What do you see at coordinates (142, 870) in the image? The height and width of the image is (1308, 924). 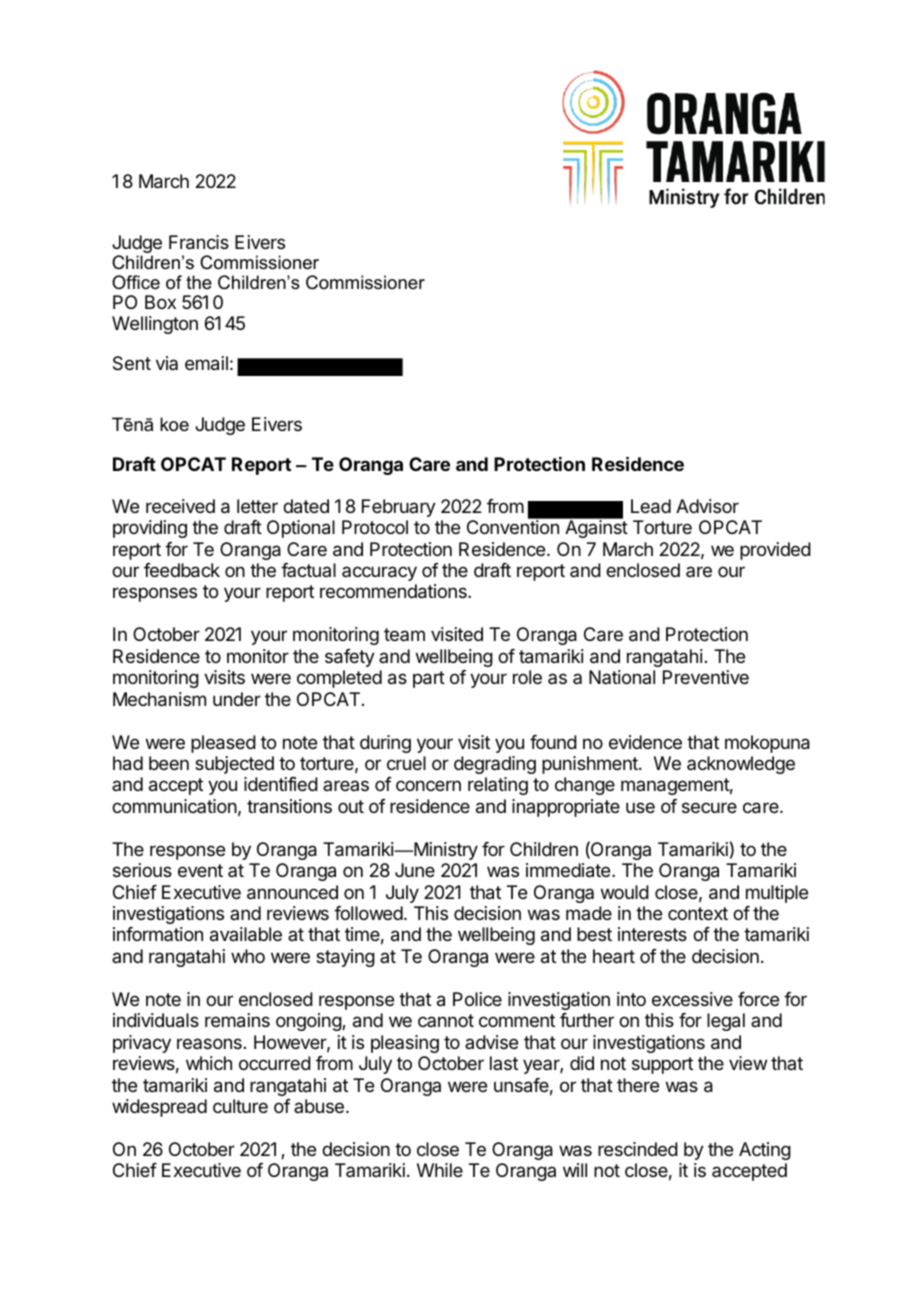 I see `serious` at bounding box center [142, 870].
